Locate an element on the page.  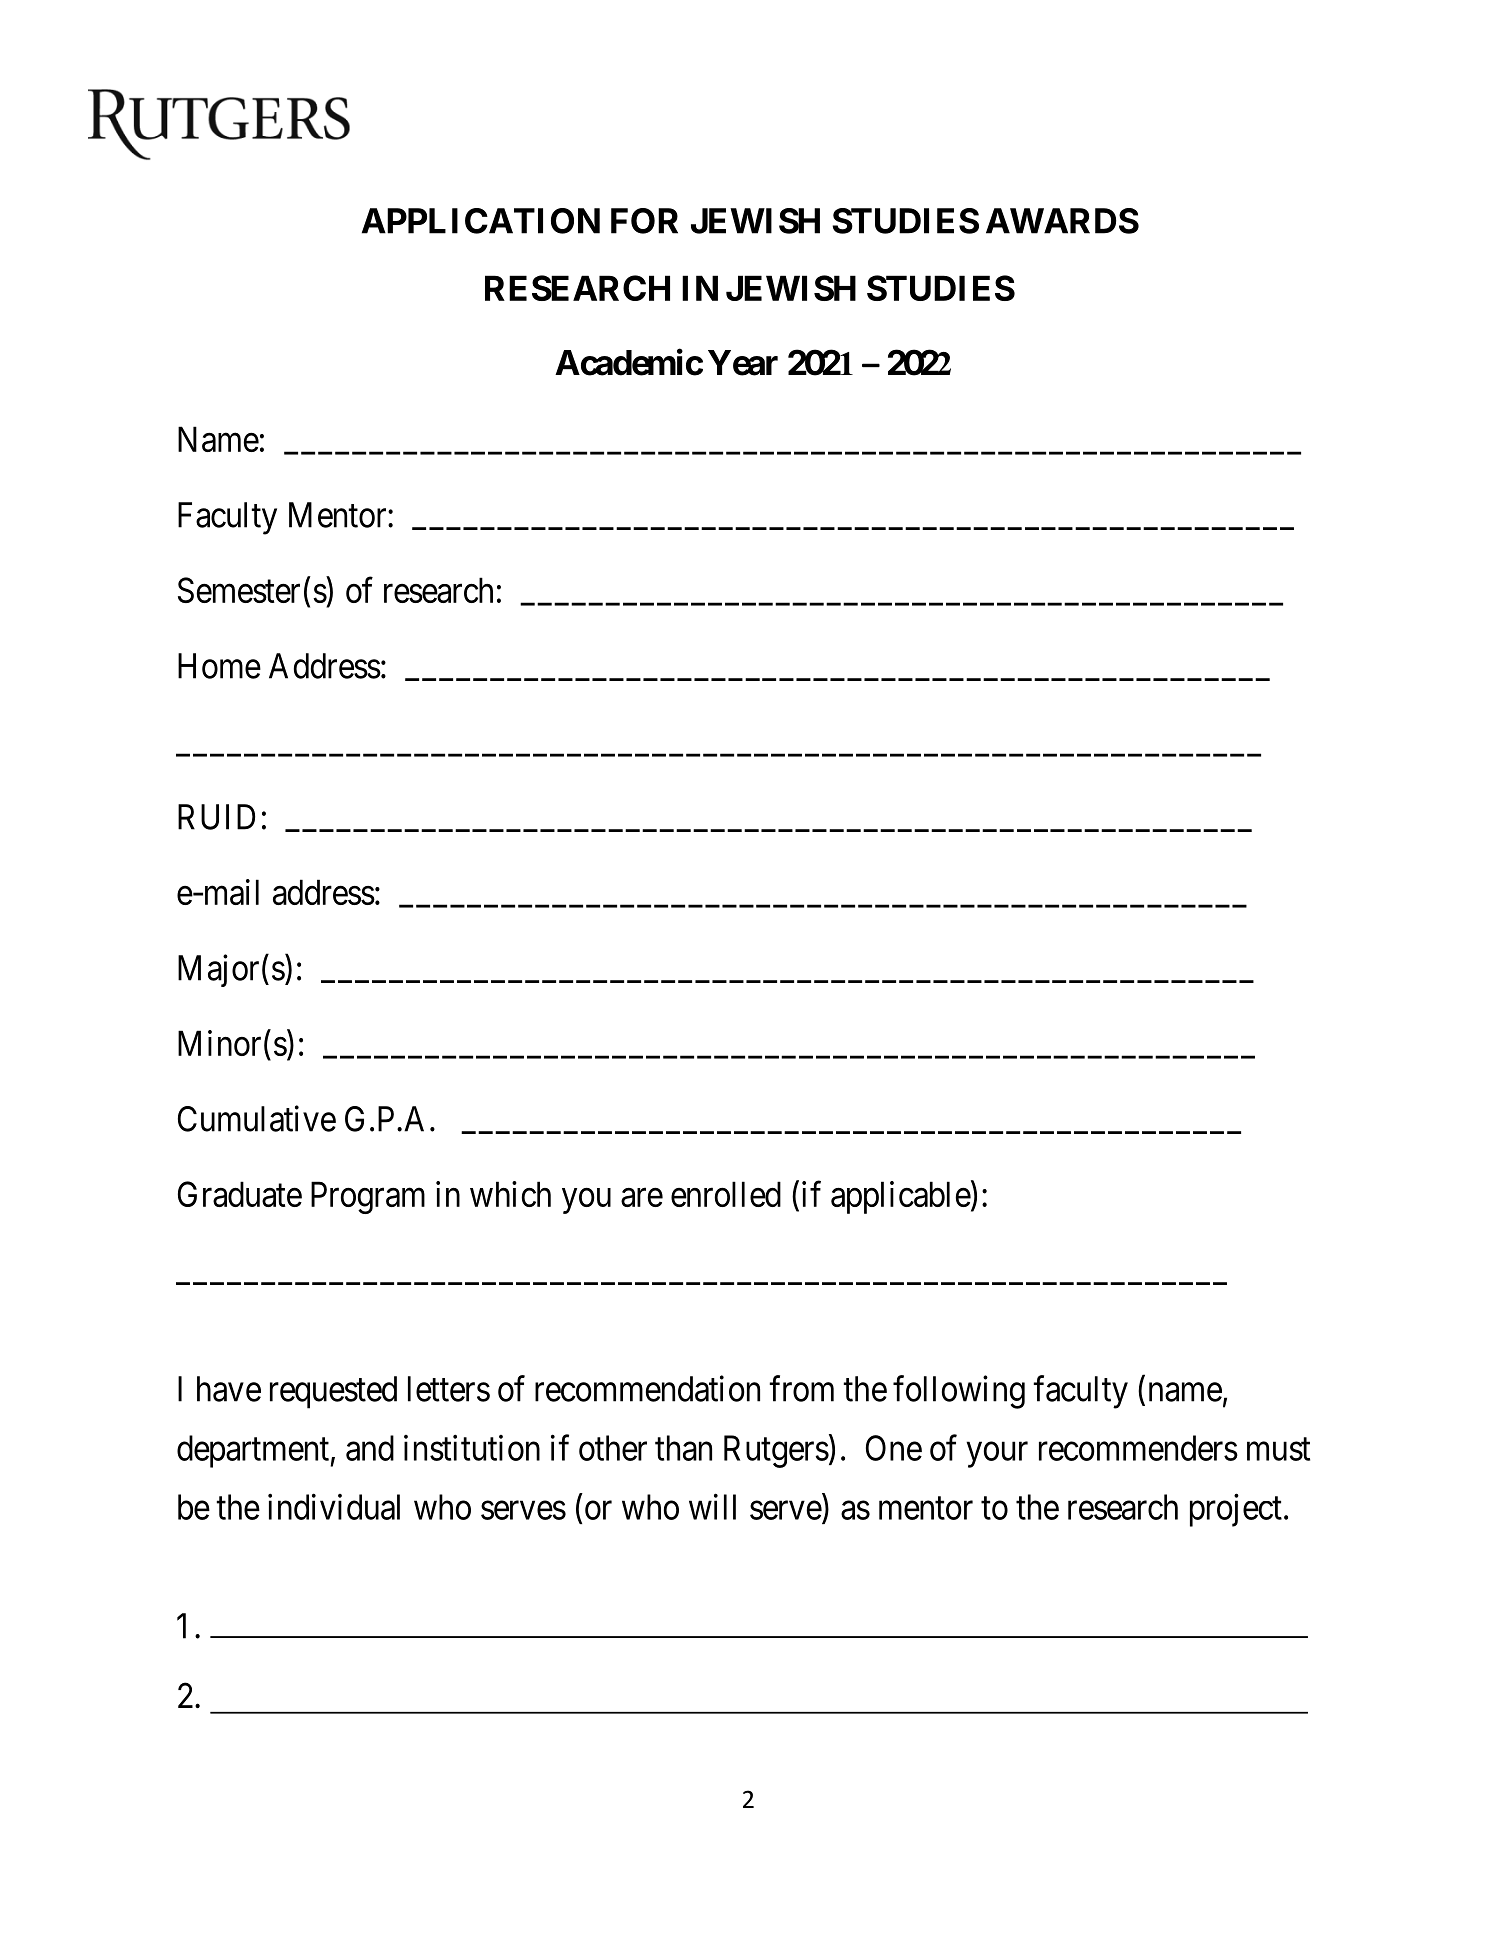
Year is located at coordinates (743, 363).
